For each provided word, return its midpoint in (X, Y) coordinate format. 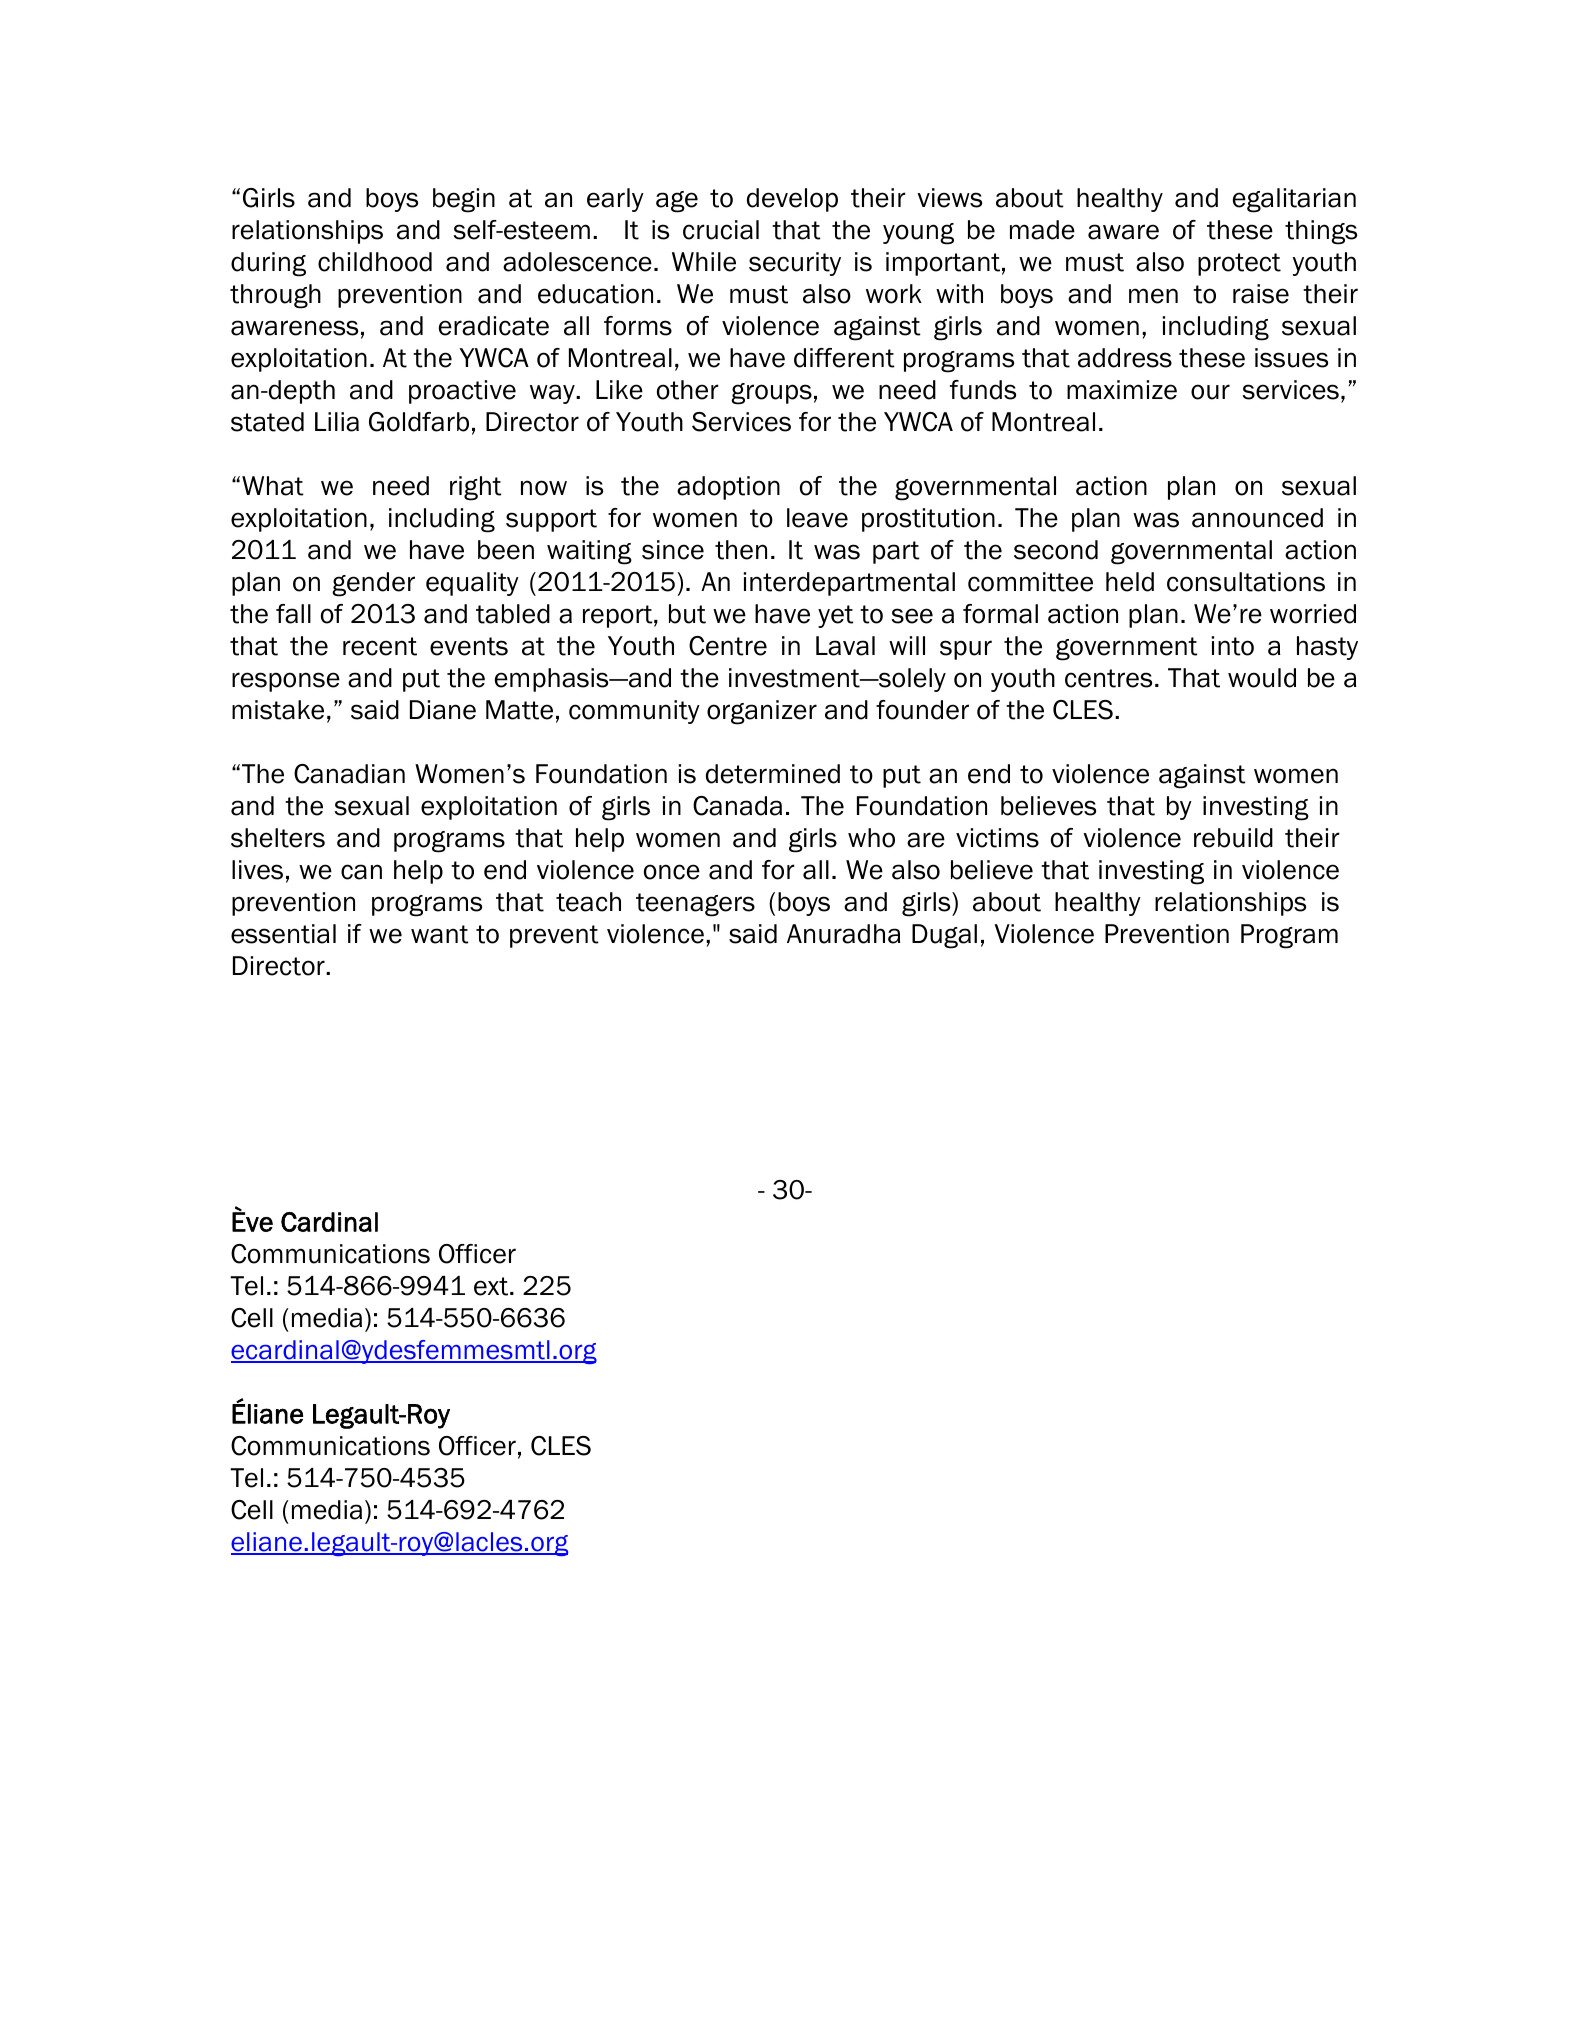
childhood (375, 262)
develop (792, 200)
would (1262, 678)
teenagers (695, 905)
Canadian (349, 774)
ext (492, 1286)
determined (773, 774)
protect (1239, 264)
